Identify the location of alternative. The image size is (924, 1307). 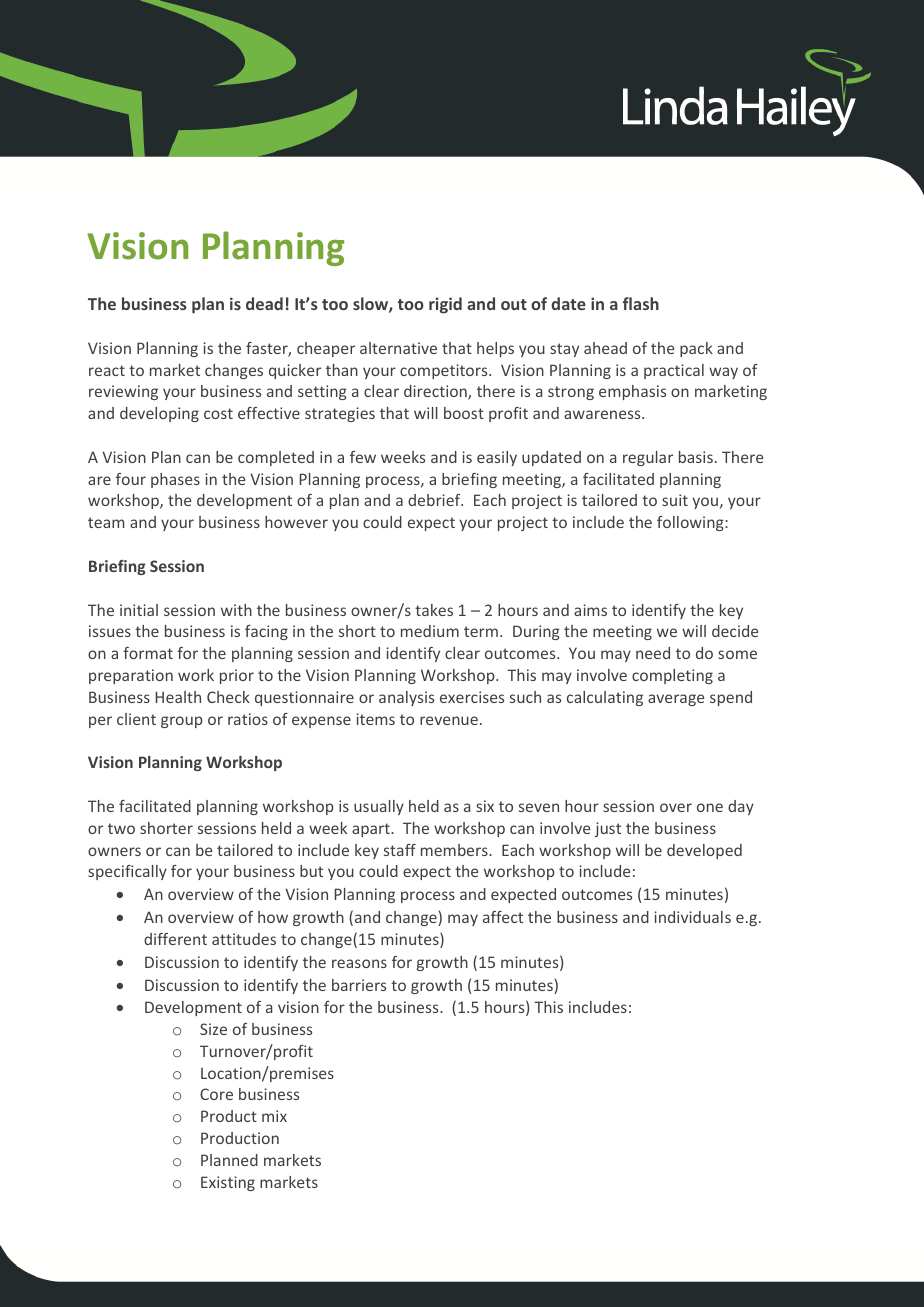
(398, 348).
